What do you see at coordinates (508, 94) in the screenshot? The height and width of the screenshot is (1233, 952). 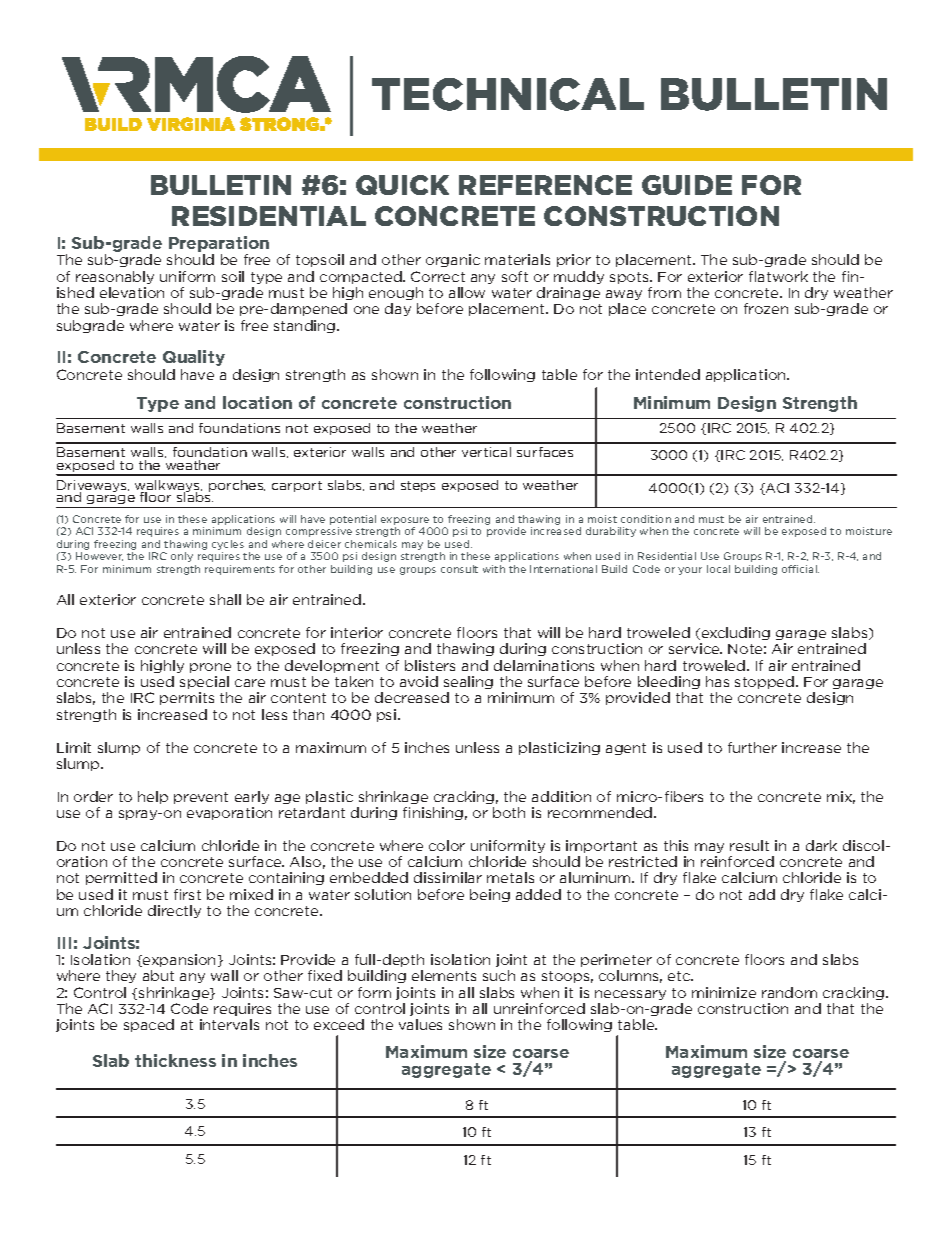 I see `TECHNICAL` at bounding box center [508, 94].
